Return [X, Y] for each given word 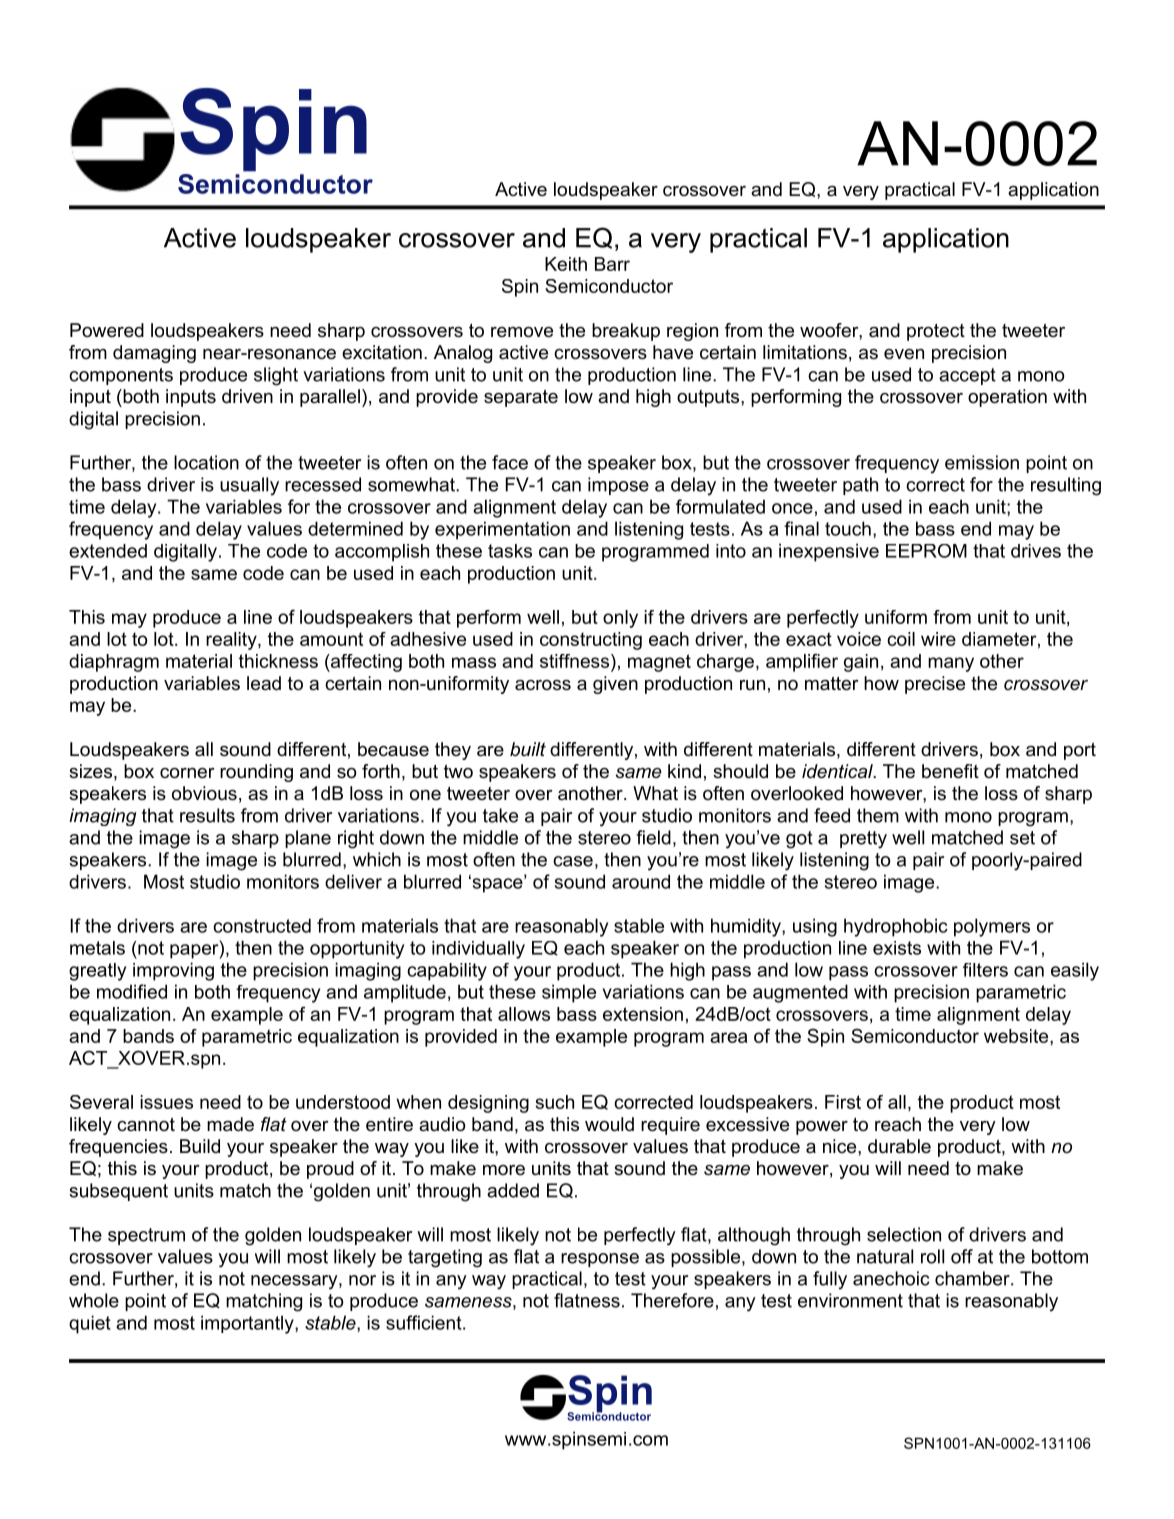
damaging [154, 354]
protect [936, 332]
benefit [950, 771]
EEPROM [926, 551]
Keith [566, 264]
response [600, 1260]
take [500, 815]
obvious [204, 793]
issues [166, 1102]
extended [108, 551]
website [1017, 1036]
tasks [510, 551]
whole [94, 1300]
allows [524, 1014]
